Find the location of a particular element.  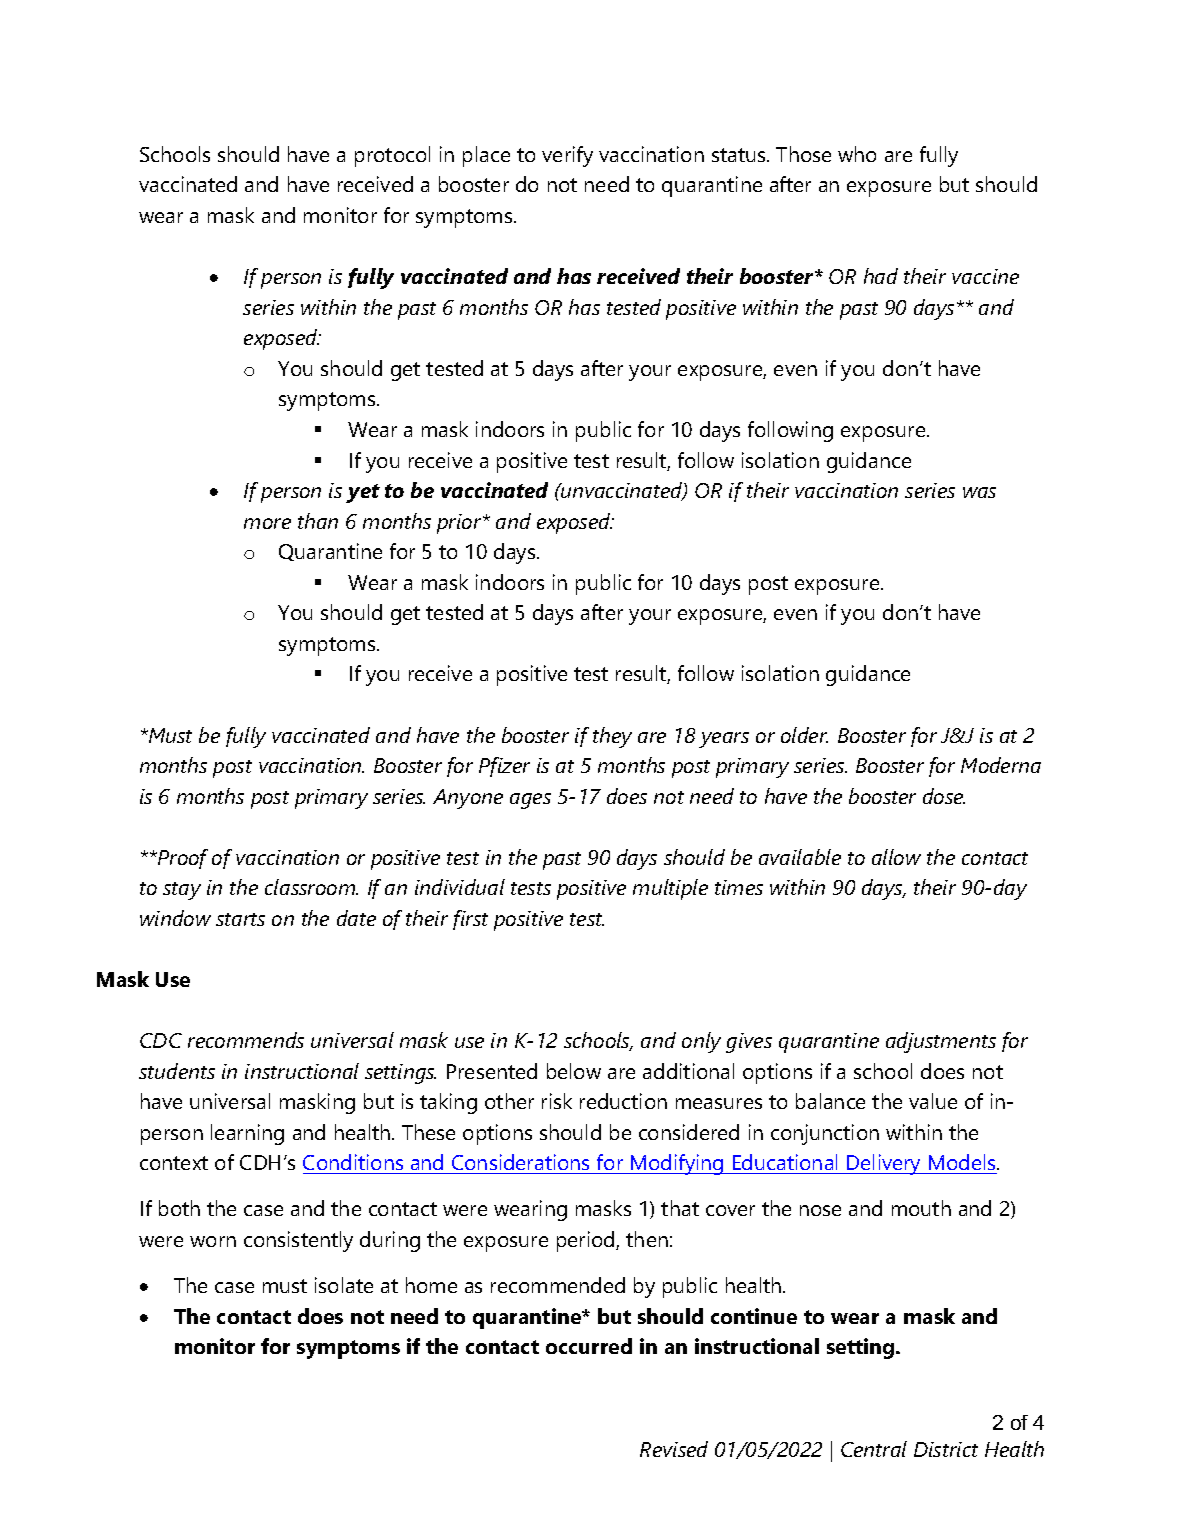

Pfizer is located at coordinates (504, 767).
